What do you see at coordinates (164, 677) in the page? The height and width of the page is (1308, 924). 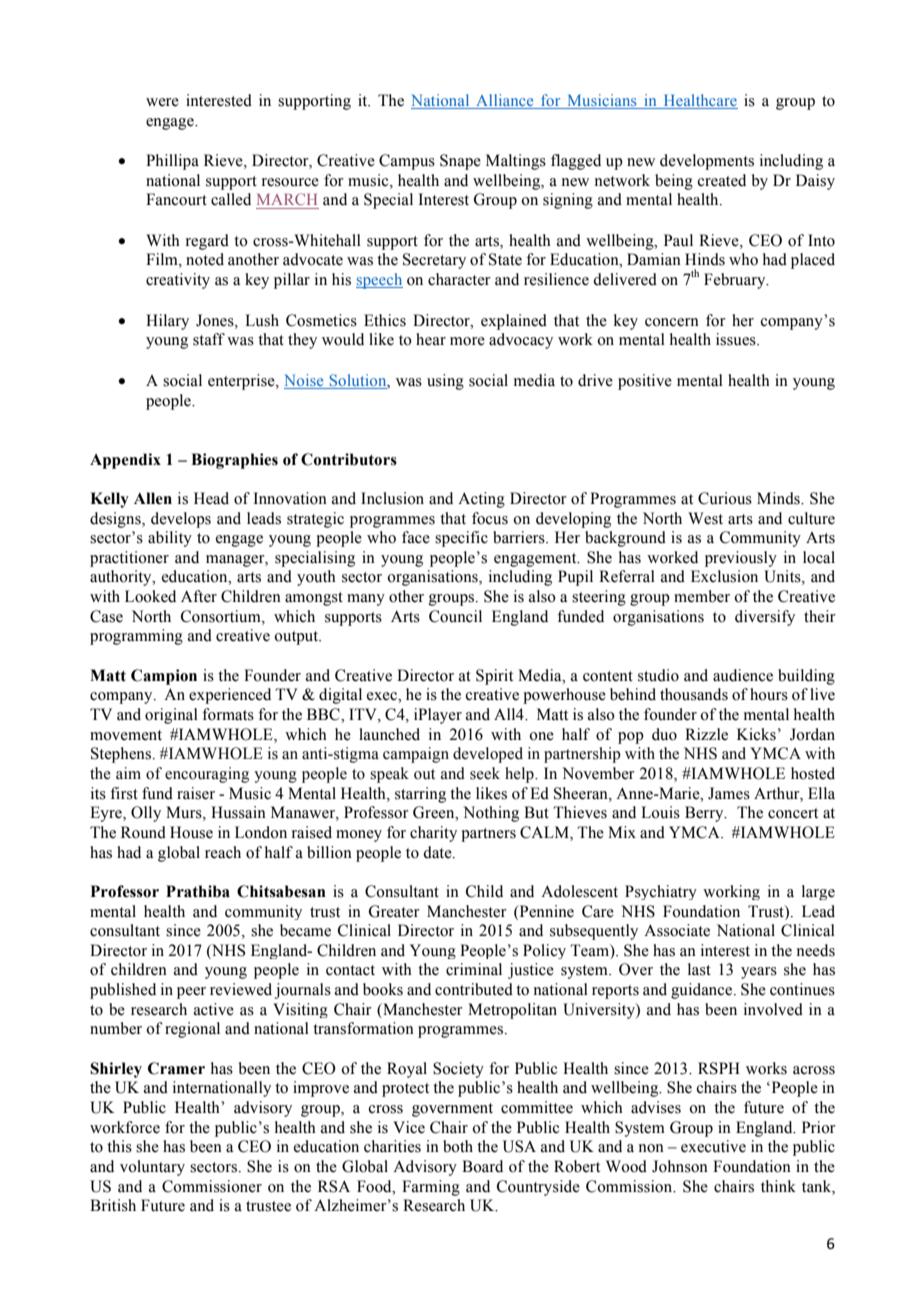 I see `Campion` at bounding box center [164, 677].
